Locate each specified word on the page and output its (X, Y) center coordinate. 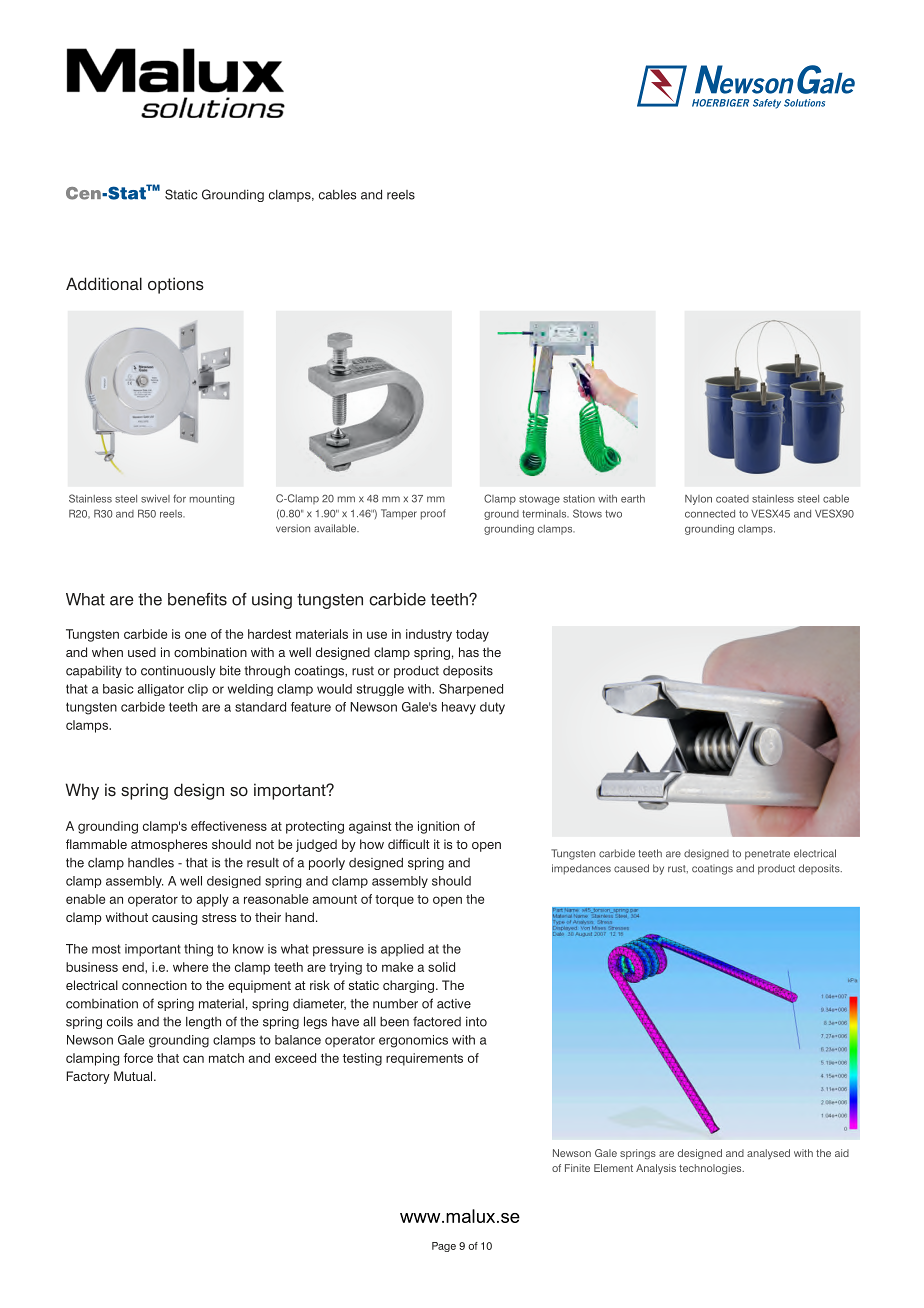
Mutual (134, 1076)
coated (732, 499)
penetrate (767, 855)
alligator (160, 690)
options (176, 285)
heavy (459, 708)
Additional (104, 284)
